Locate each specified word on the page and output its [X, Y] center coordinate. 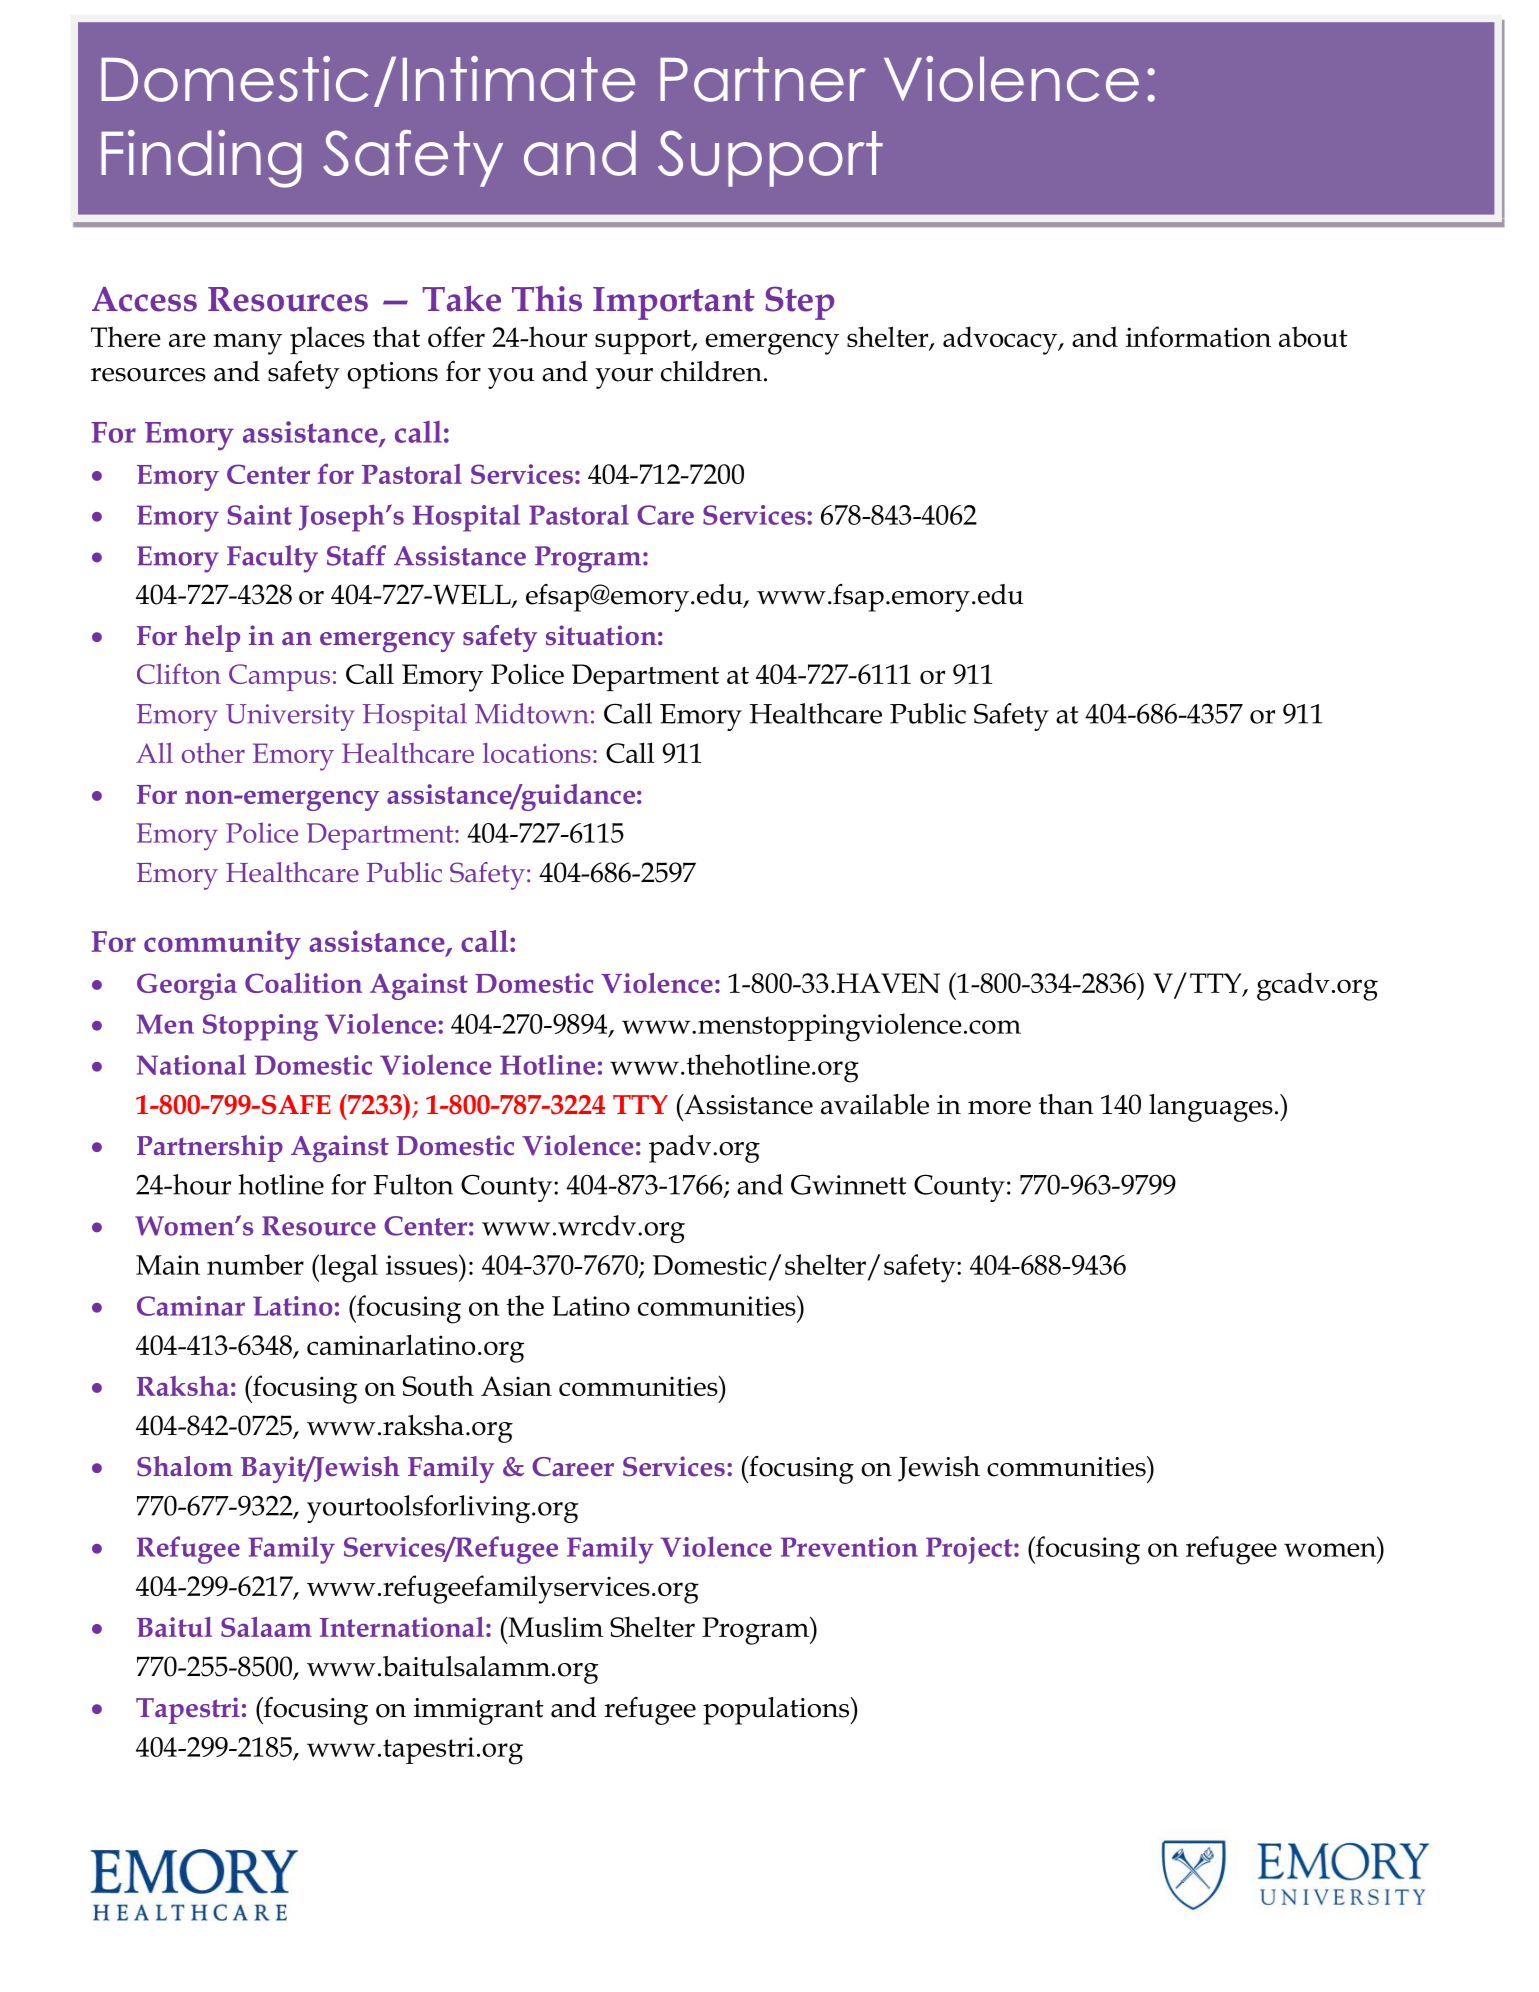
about [1313, 336]
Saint [259, 515]
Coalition [303, 983]
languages [1211, 1108]
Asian [516, 1386]
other [213, 753]
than [1066, 1104]
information [1198, 336]
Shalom [185, 1466]
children [711, 371]
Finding [201, 159]
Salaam [266, 1627]
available [875, 1104]
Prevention [849, 1547]
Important [674, 303]
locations [537, 753]
